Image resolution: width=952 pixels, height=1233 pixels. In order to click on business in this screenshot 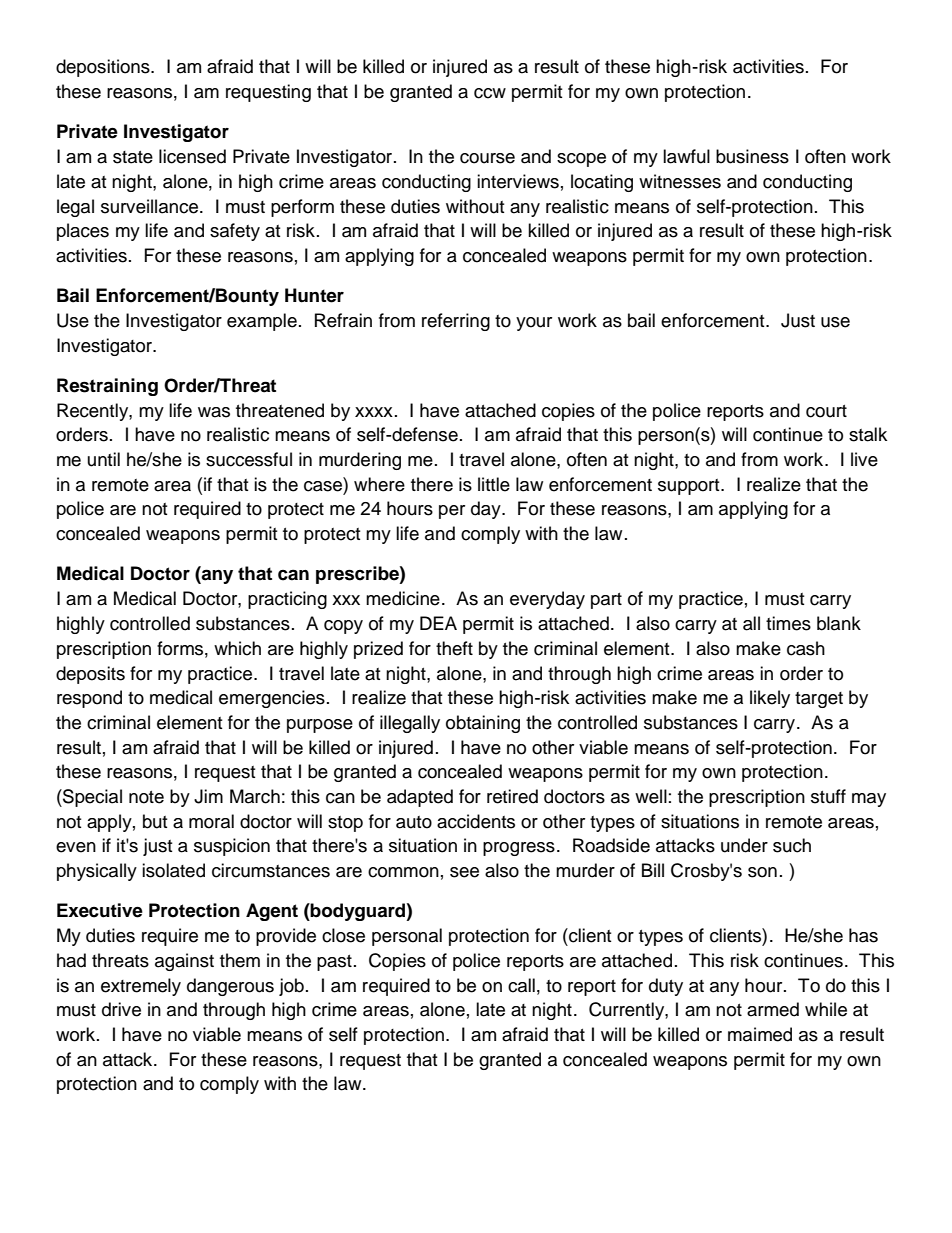, I will do `click(752, 156)`.
